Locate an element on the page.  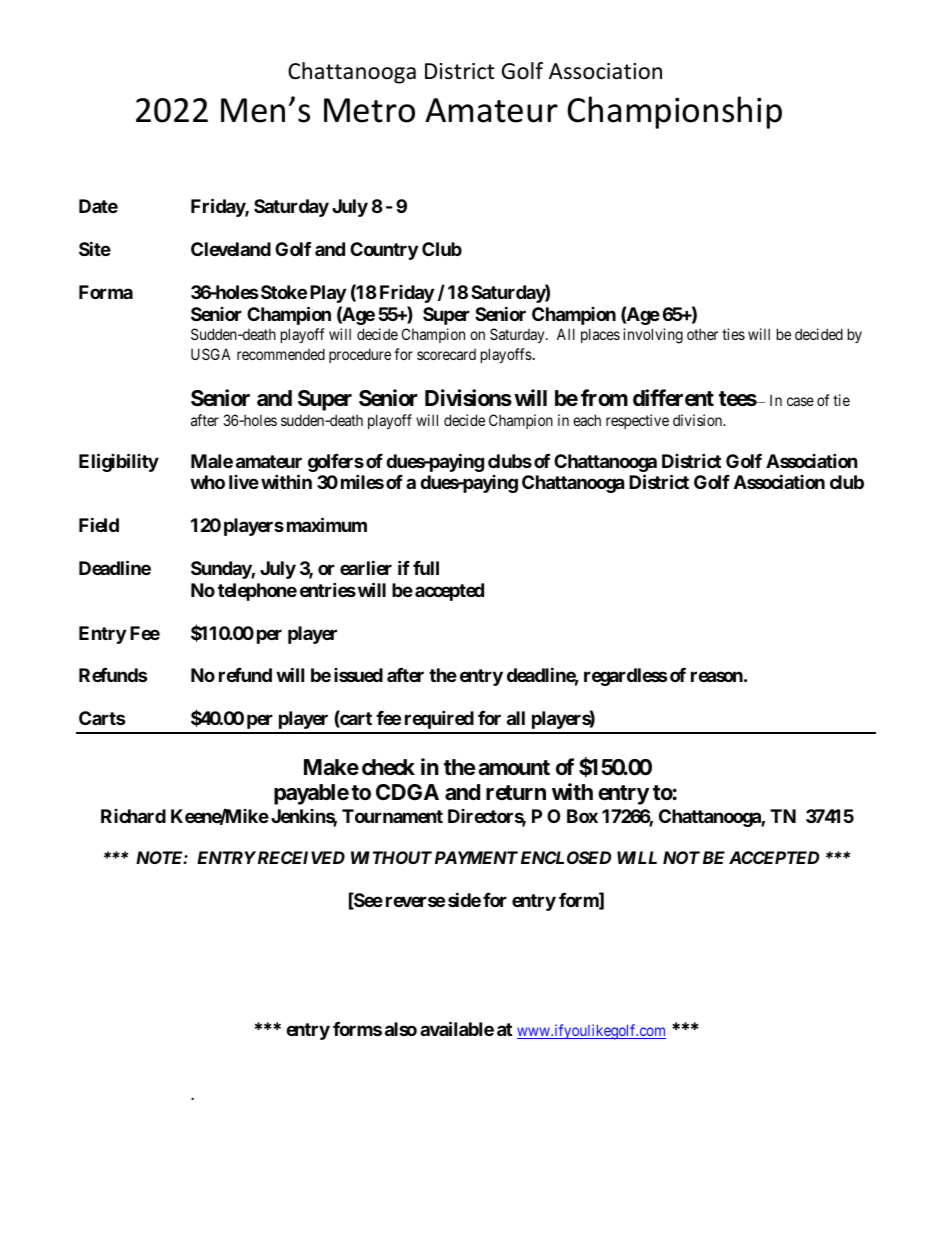
Richard is located at coordinates (133, 816).
